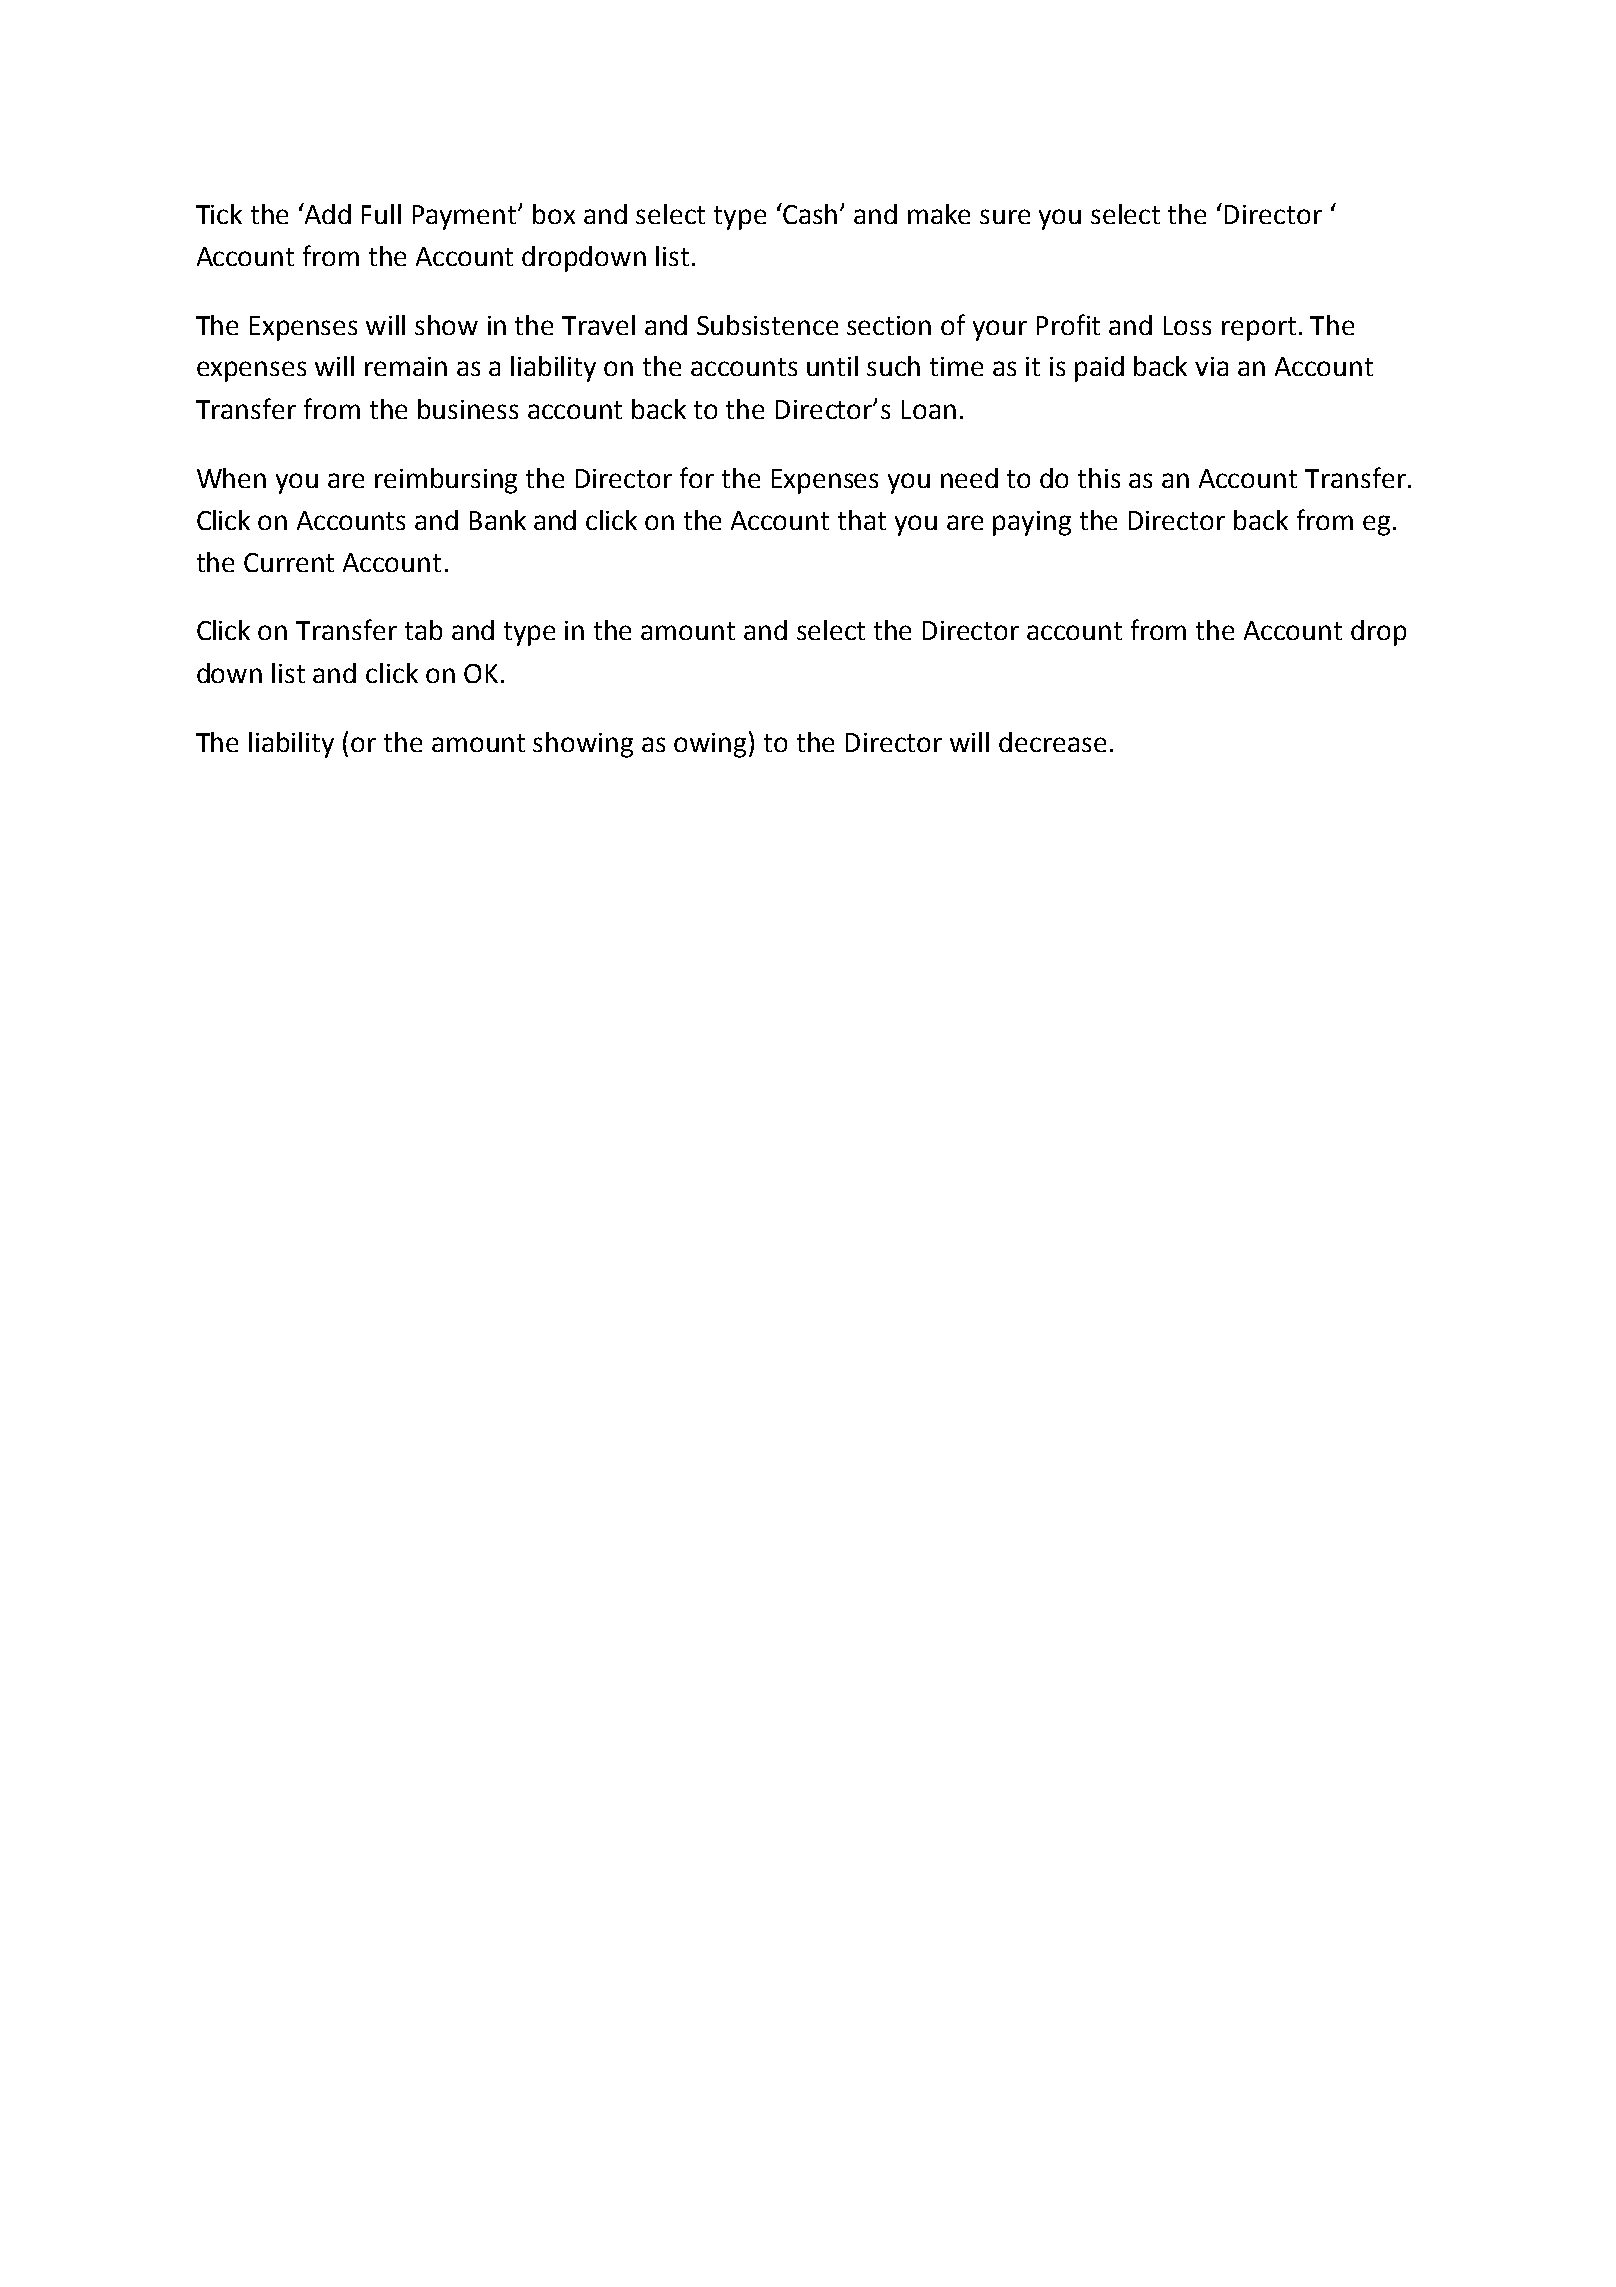  I want to click on Add, so click(327, 213).
